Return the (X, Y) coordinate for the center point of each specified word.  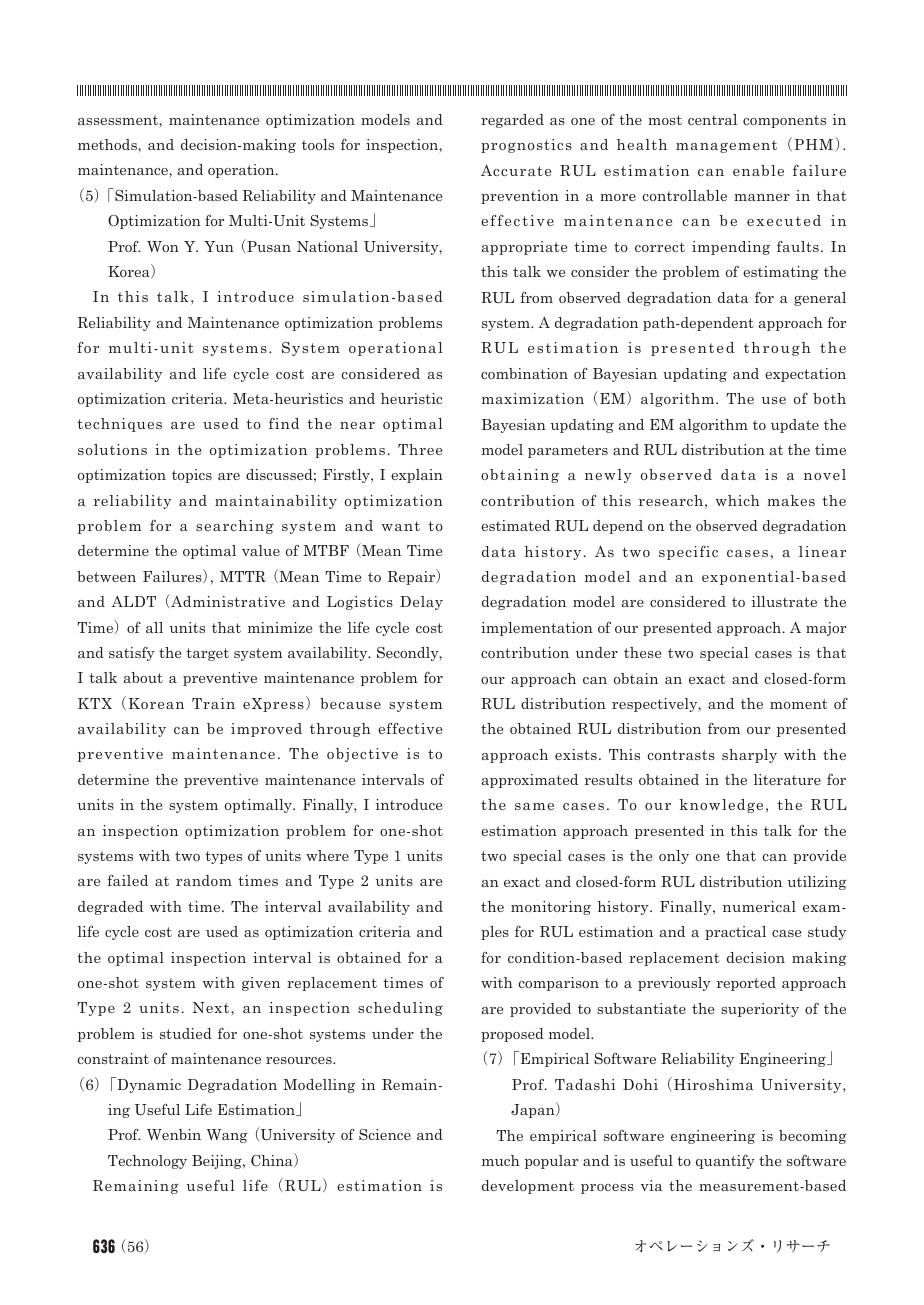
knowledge (721, 806)
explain (417, 476)
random (204, 880)
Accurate (516, 170)
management (726, 146)
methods (108, 144)
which (738, 500)
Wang (227, 1136)
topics (192, 476)
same (534, 806)
